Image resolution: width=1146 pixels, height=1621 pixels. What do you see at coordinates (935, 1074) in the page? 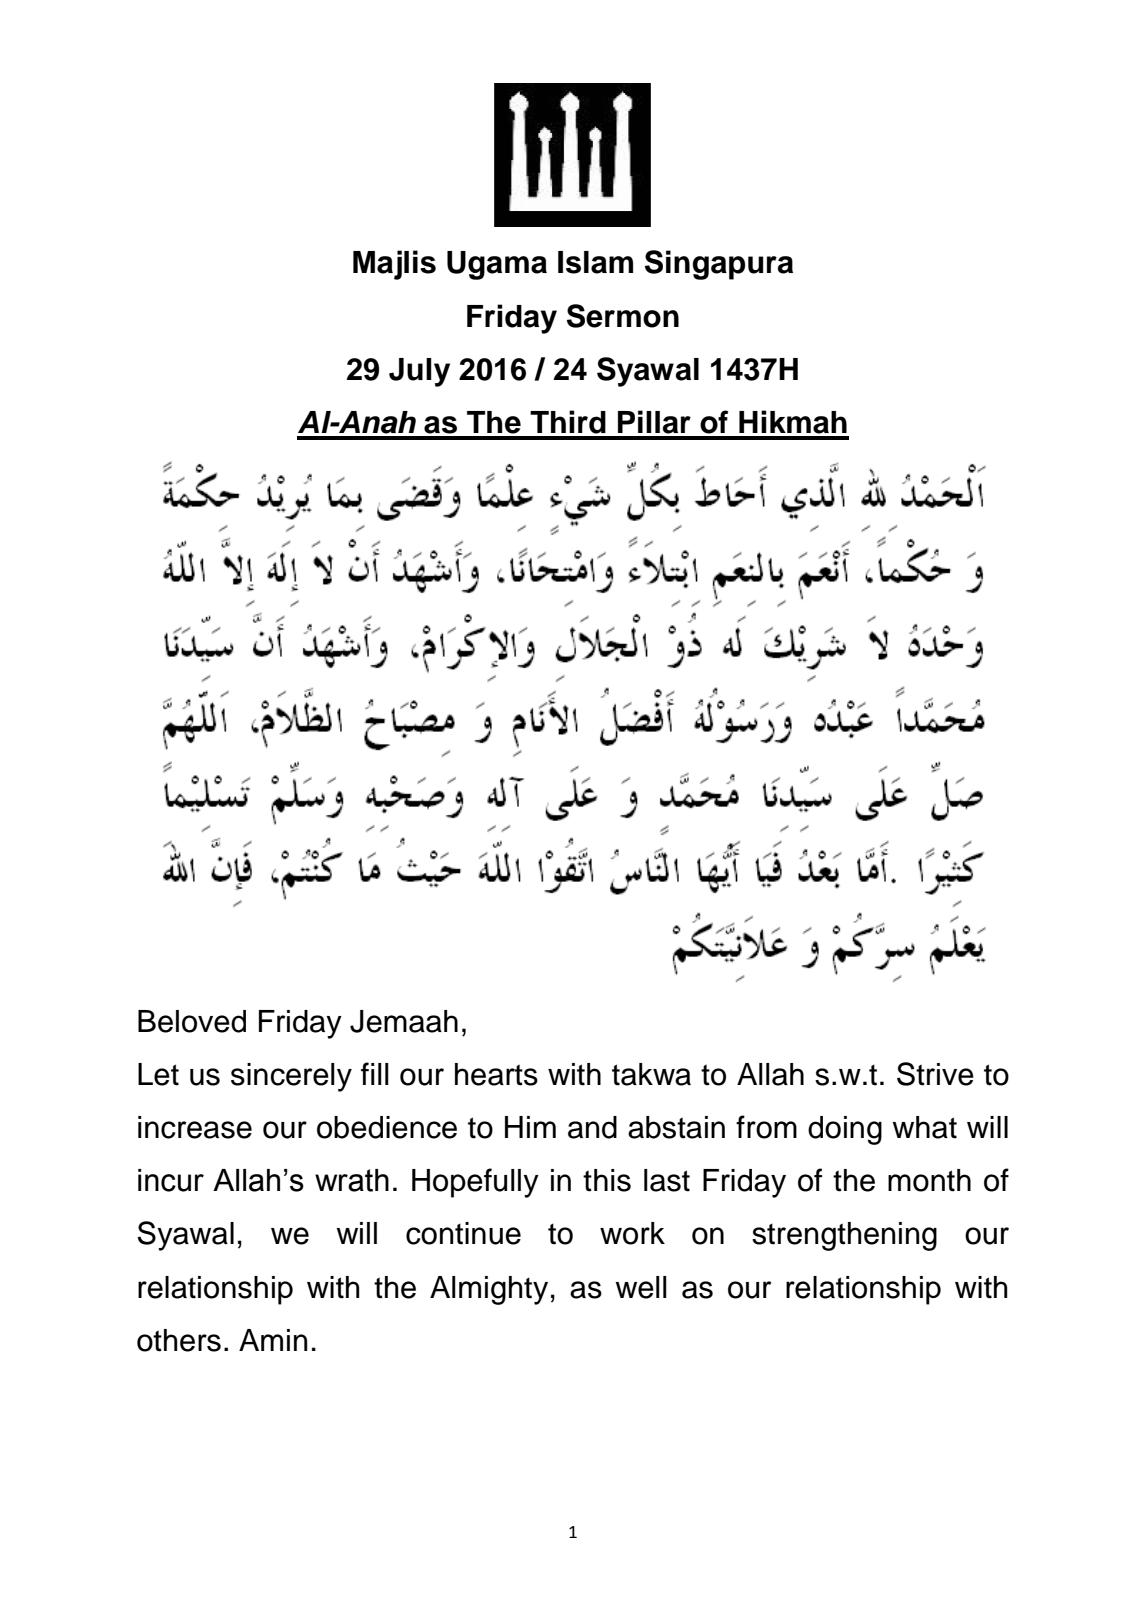
I see `Strive` at bounding box center [935, 1074].
